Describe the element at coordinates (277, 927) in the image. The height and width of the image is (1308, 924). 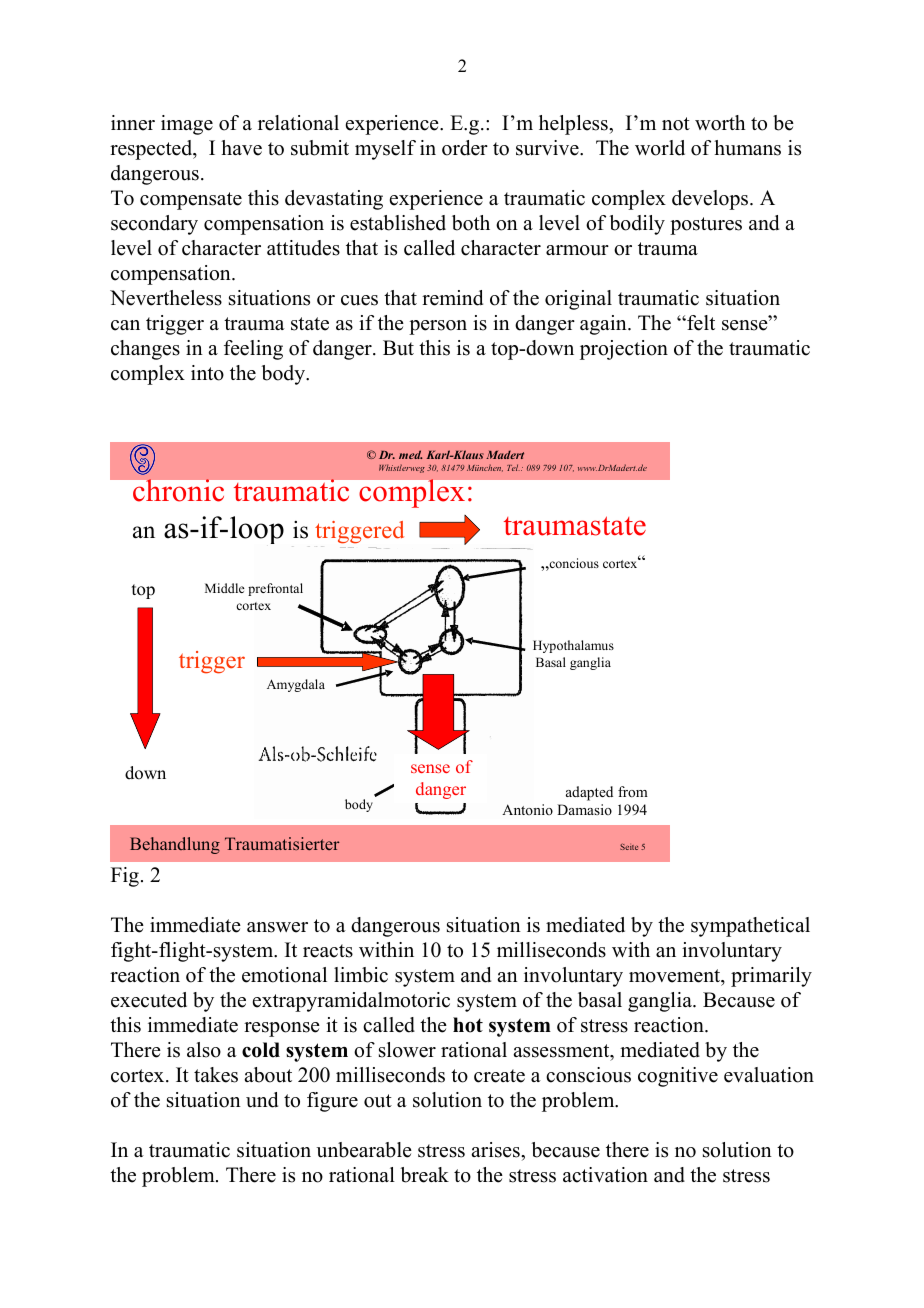
I see `answer` at that location.
